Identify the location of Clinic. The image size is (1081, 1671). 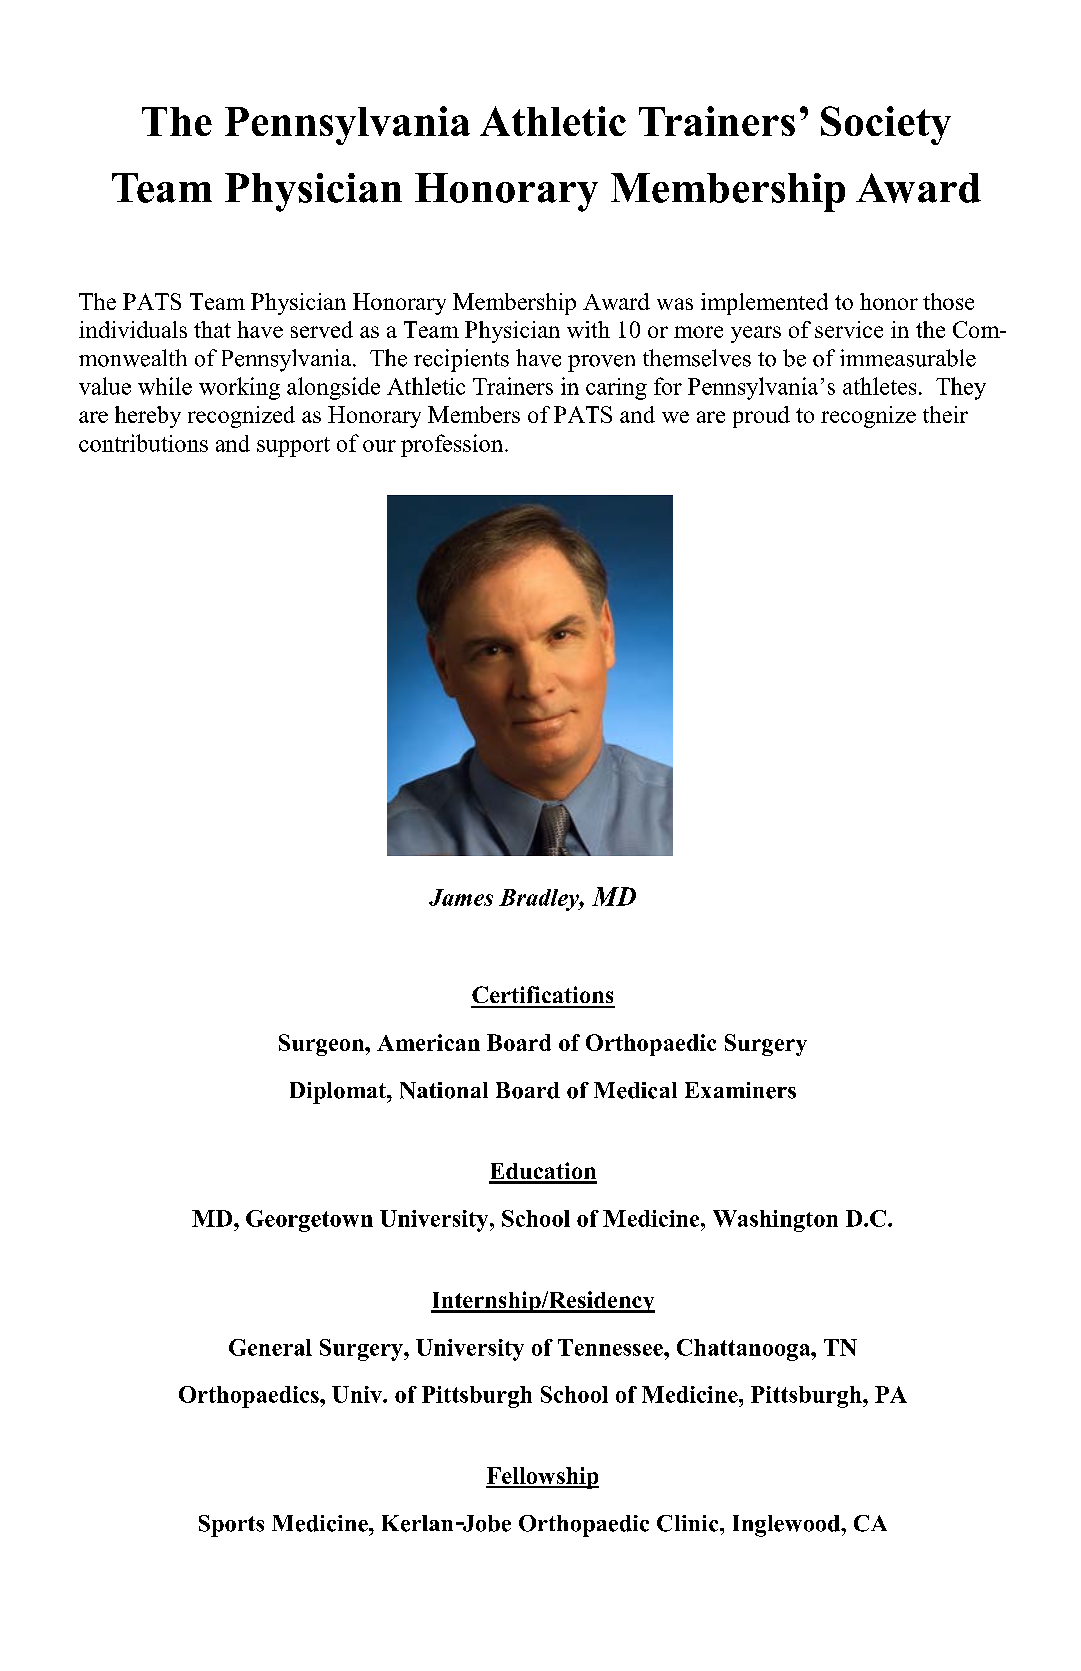
(689, 1523).
